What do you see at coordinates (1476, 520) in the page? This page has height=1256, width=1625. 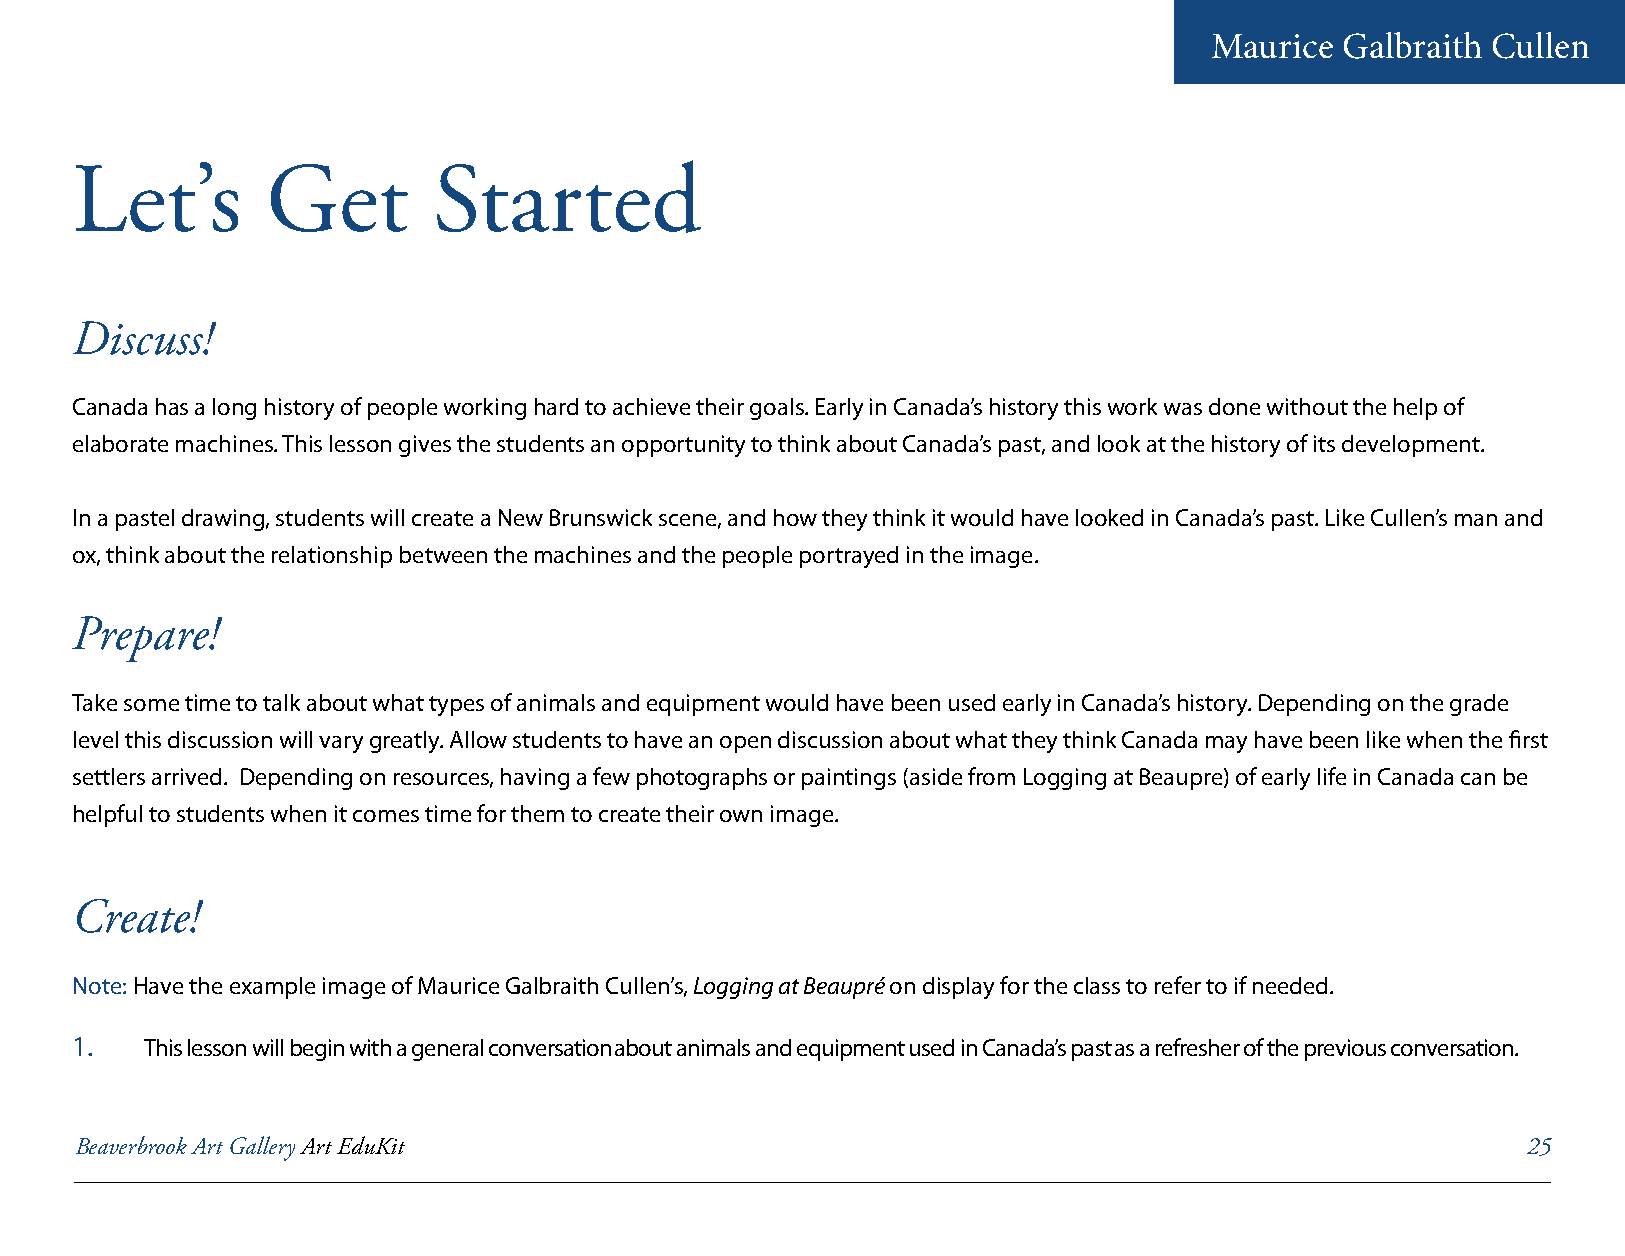 I see `man` at bounding box center [1476, 520].
